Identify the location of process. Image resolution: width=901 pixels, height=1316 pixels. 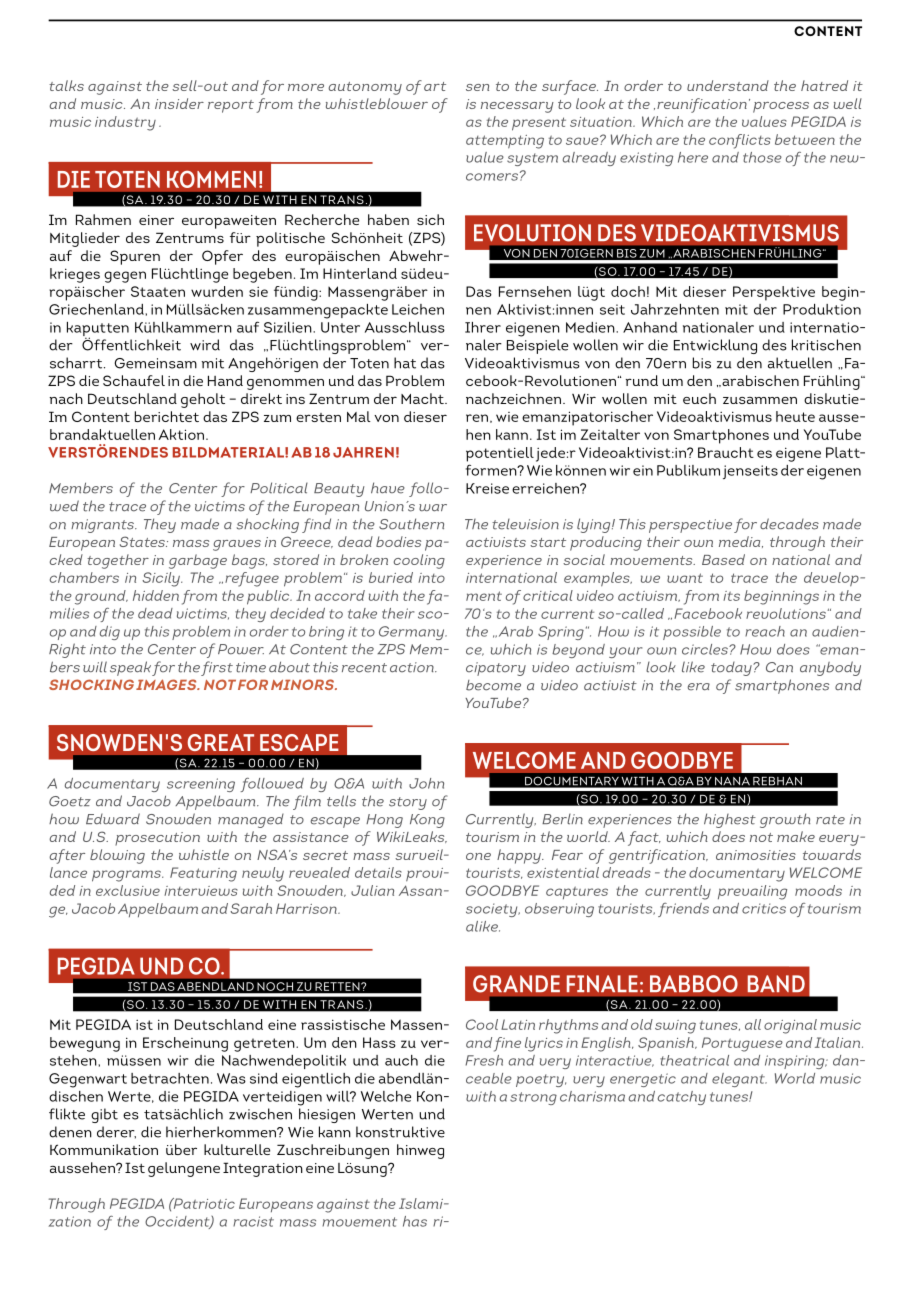
(781, 107).
